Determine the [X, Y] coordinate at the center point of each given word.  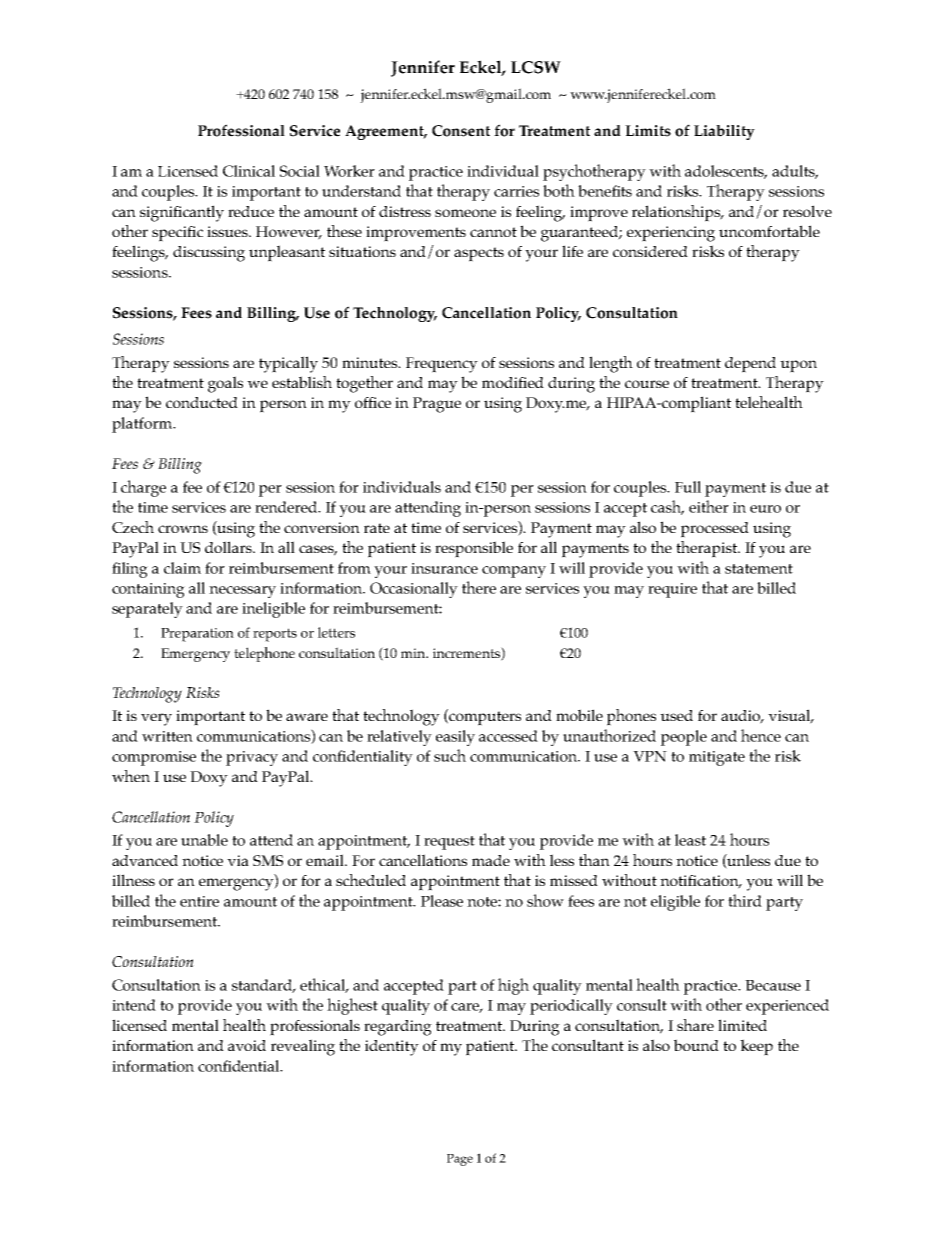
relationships [677, 213]
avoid [247, 1045]
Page [460, 1160]
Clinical [249, 171]
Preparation [197, 635]
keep [756, 1047]
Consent [461, 131]
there [479, 587]
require [672, 590]
